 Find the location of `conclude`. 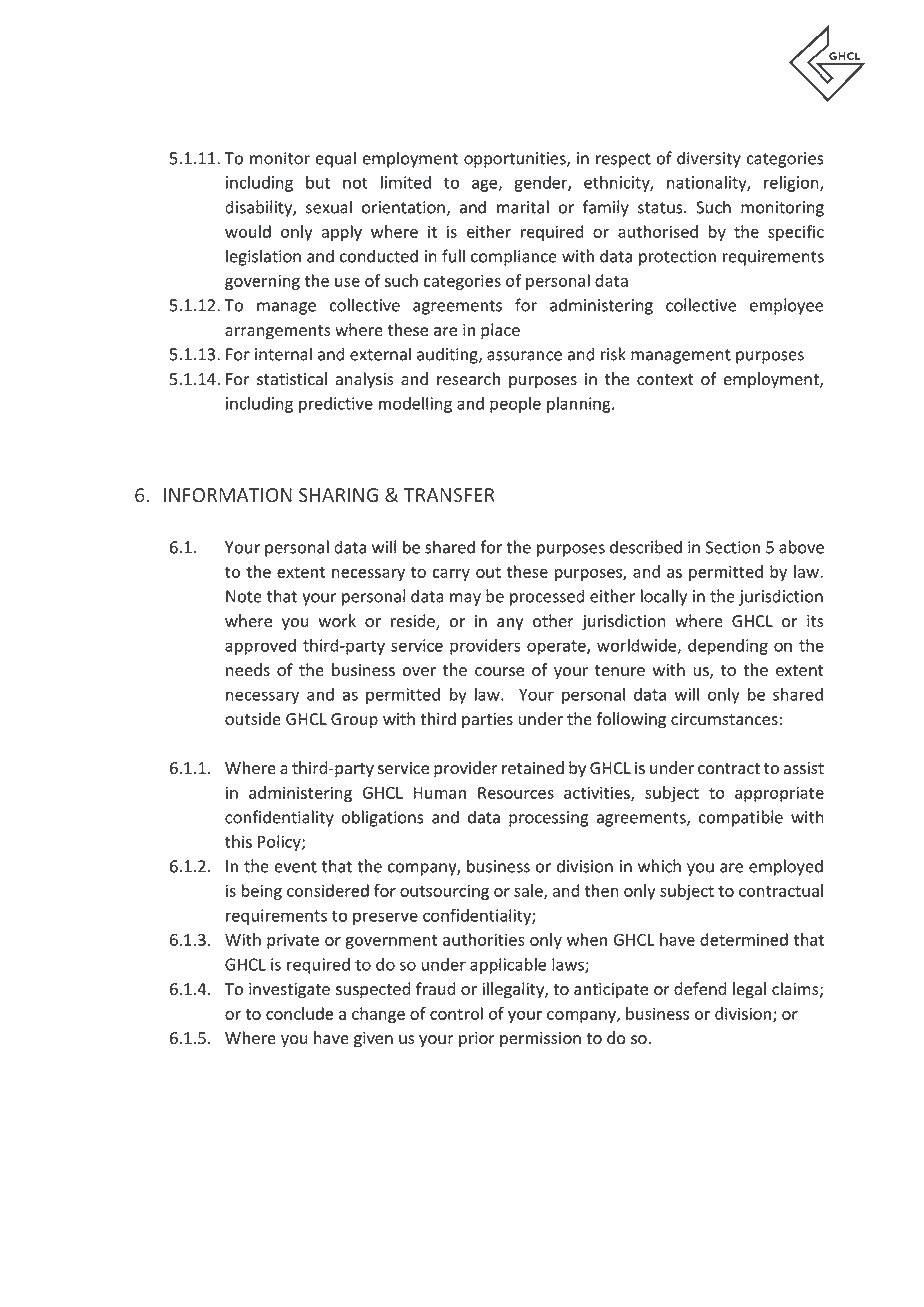

conclude is located at coordinates (299, 1013).
